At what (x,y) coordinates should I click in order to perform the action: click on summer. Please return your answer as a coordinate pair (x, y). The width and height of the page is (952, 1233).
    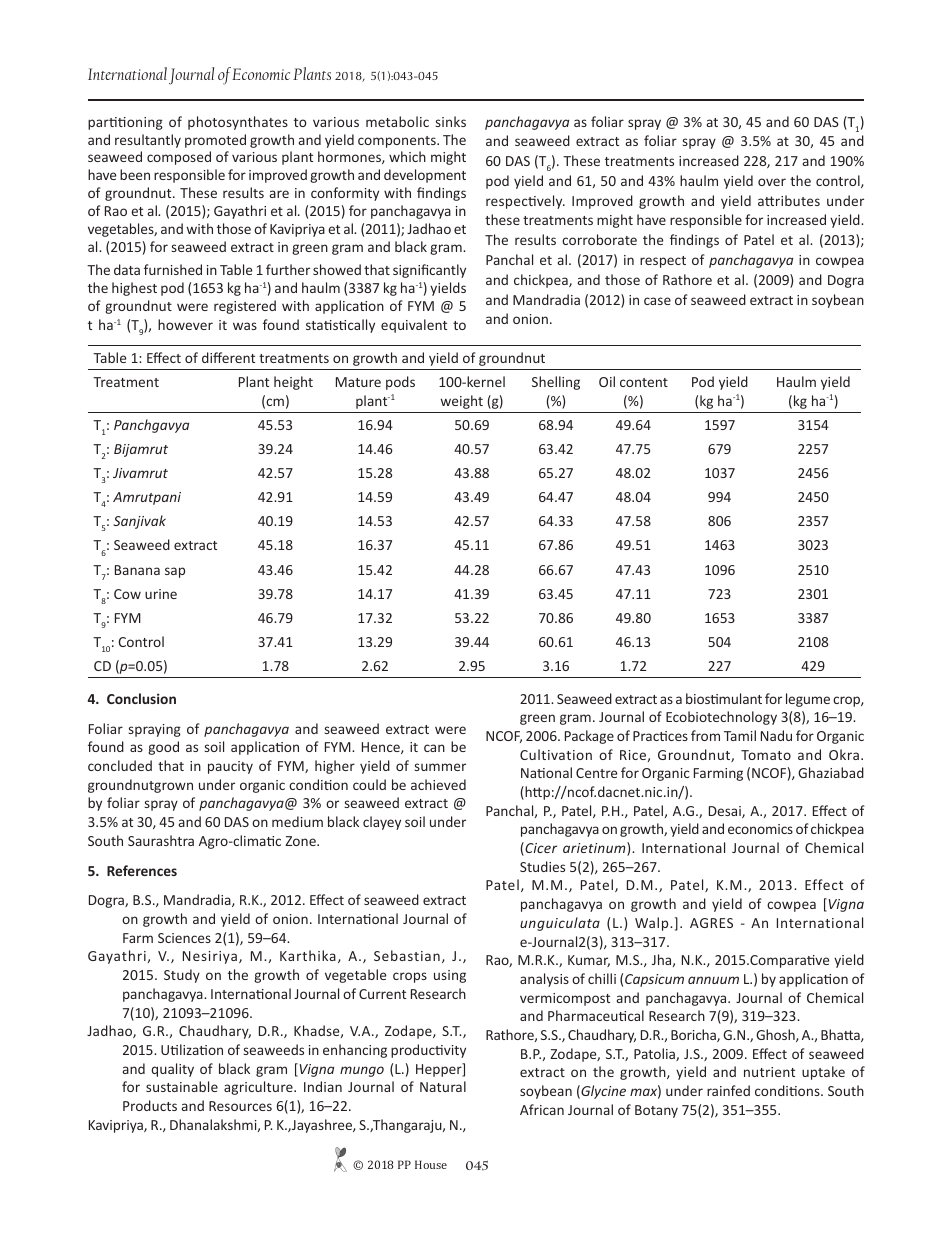
    Looking at the image, I should click on (440, 767).
